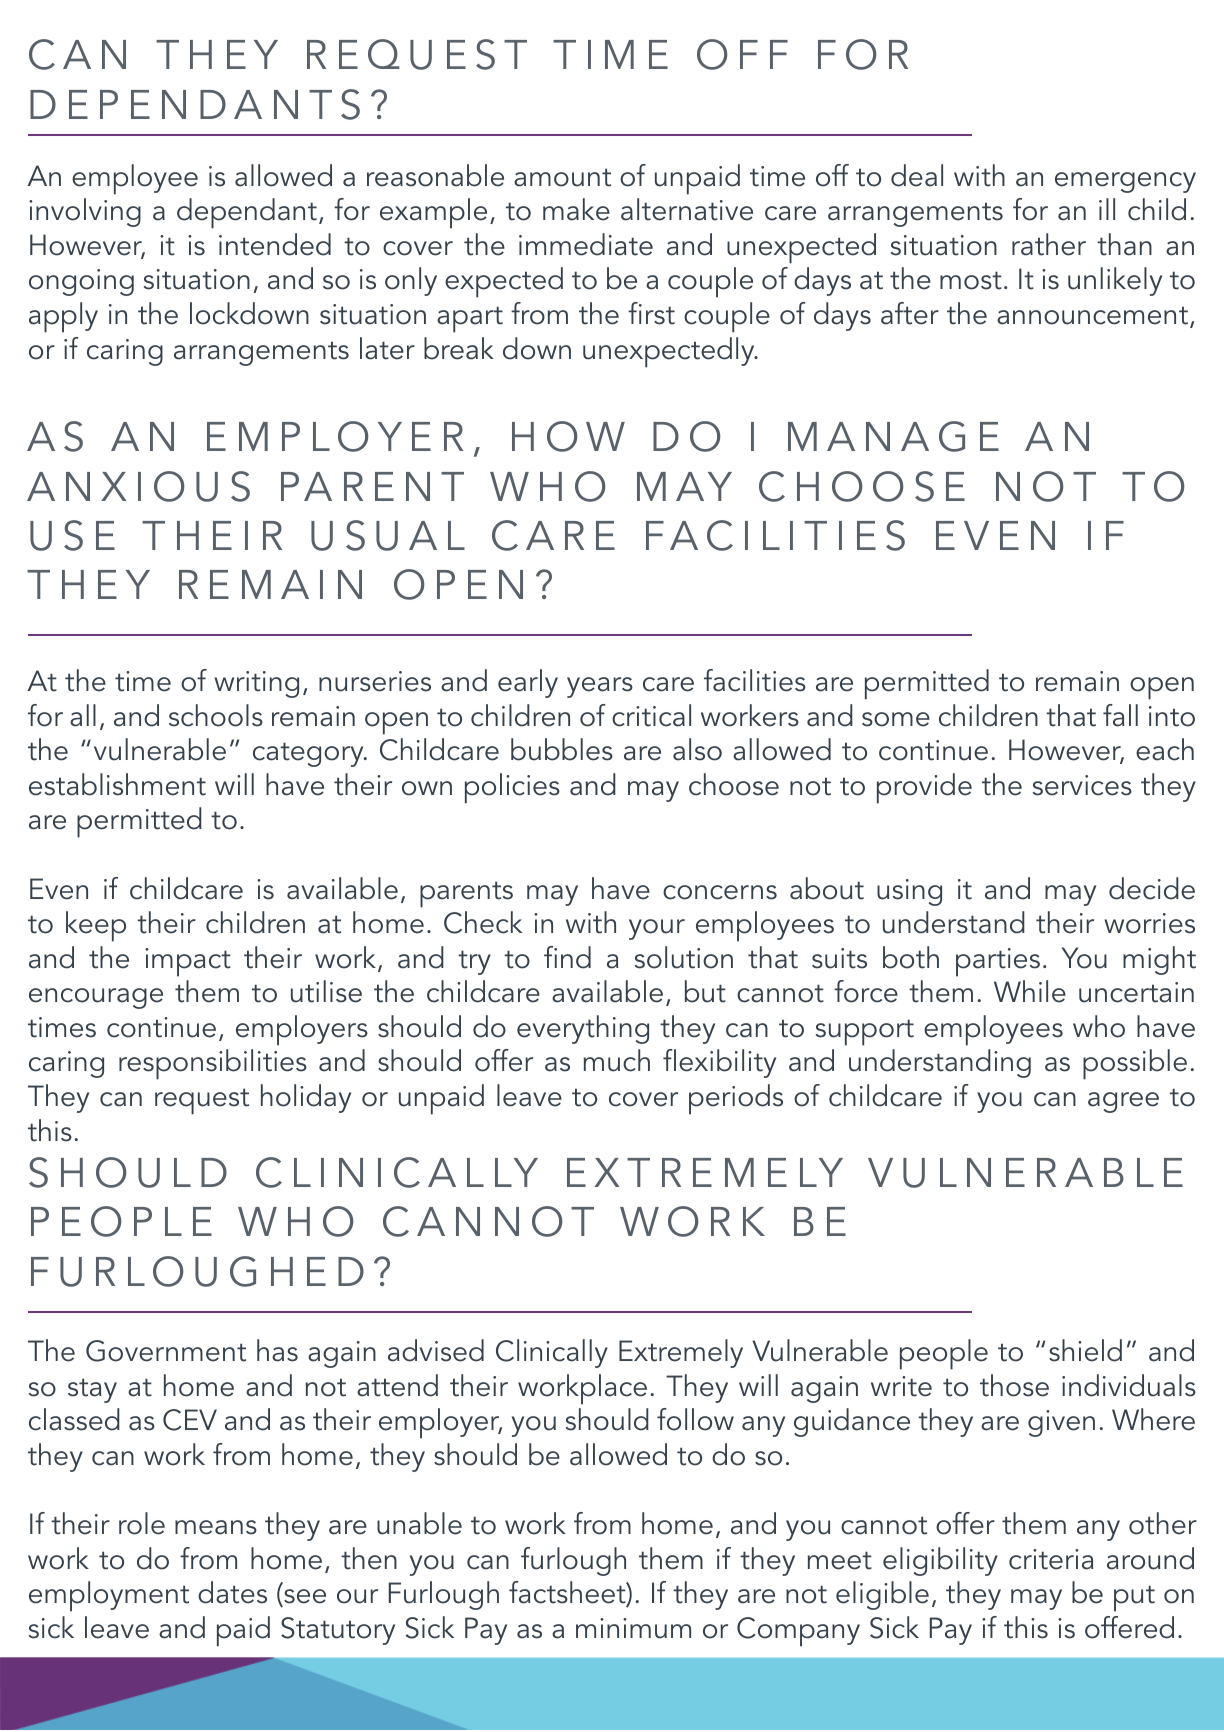 Image resolution: width=1224 pixels, height=1732 pixels. I want to click on parties, so click(998, 962).
